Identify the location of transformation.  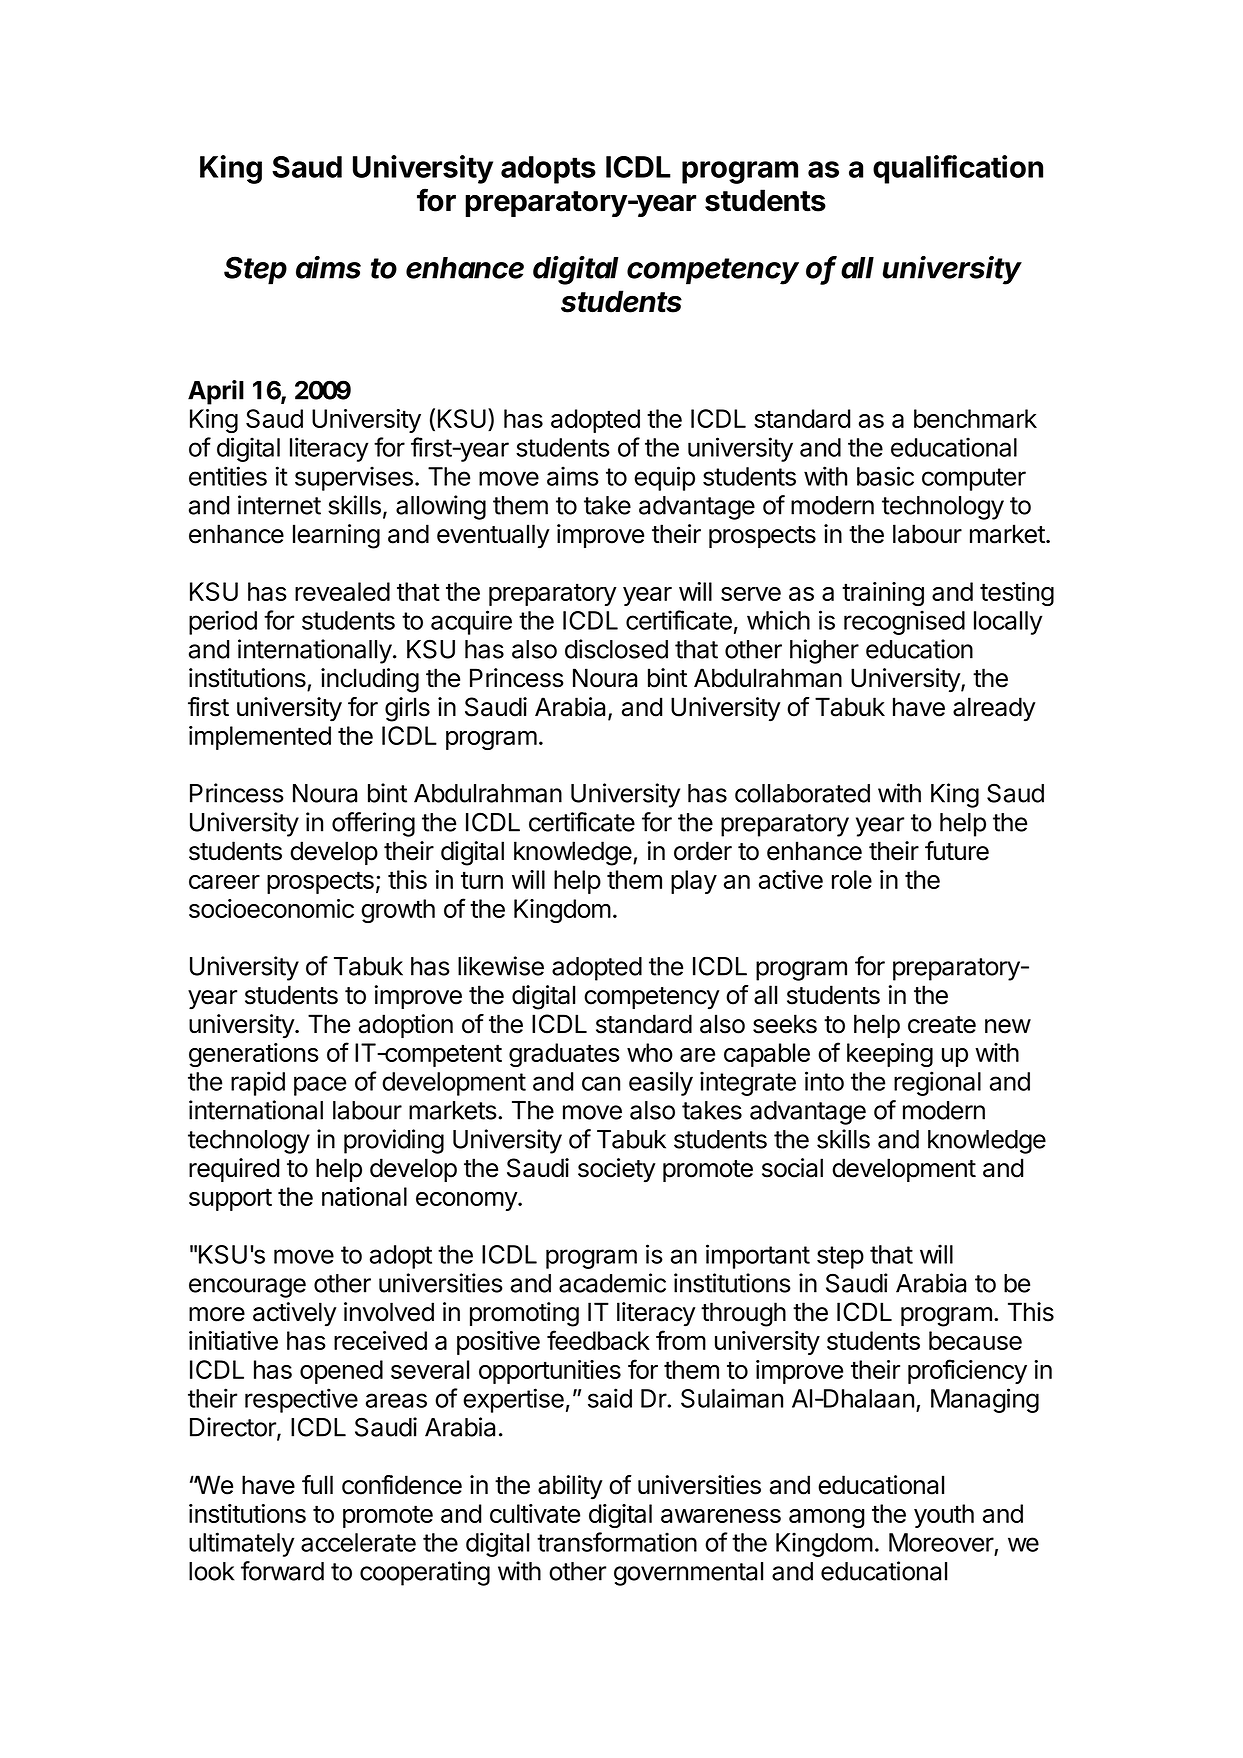
(617, 1542).
